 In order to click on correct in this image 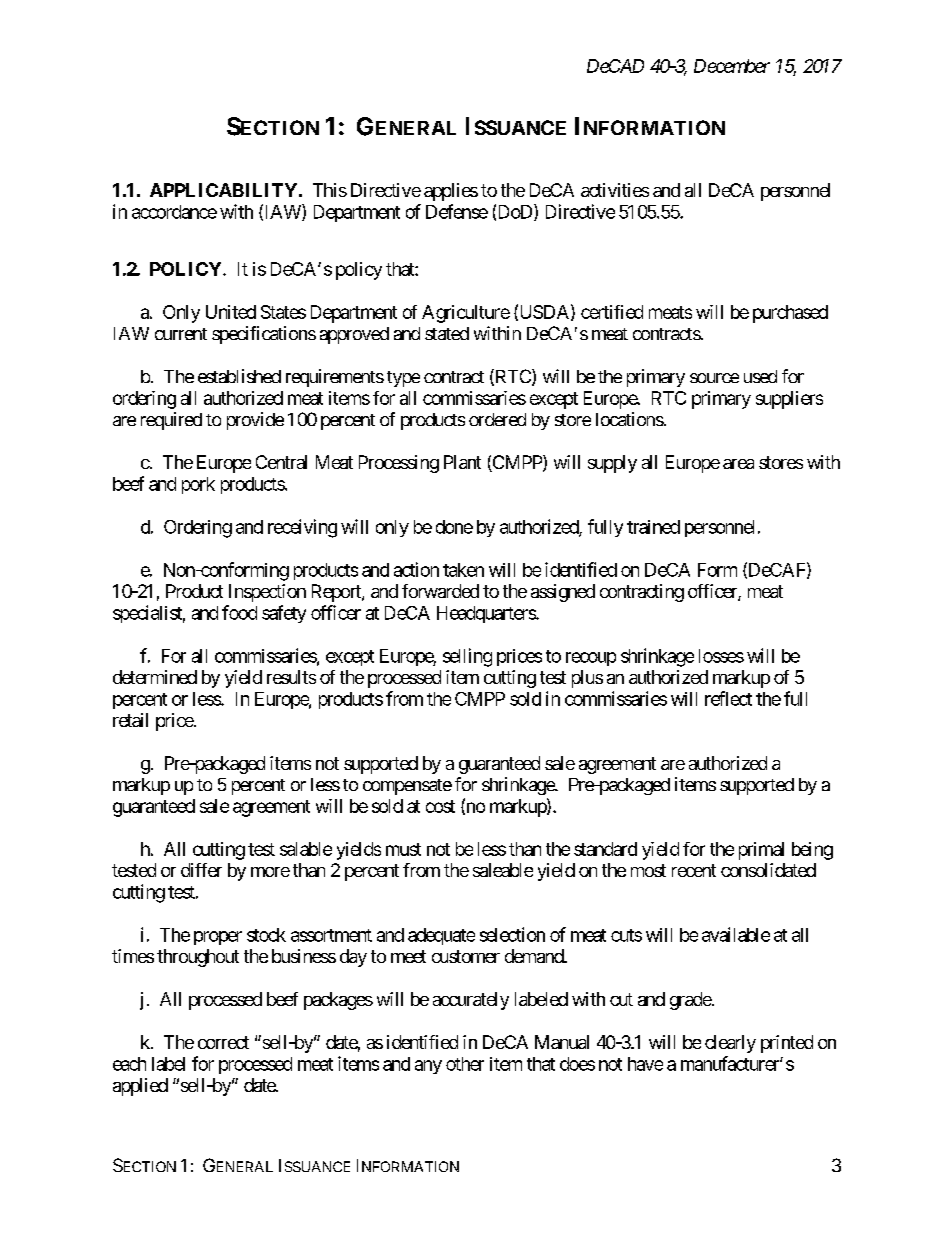, I will do `click(223, 1042)`.
